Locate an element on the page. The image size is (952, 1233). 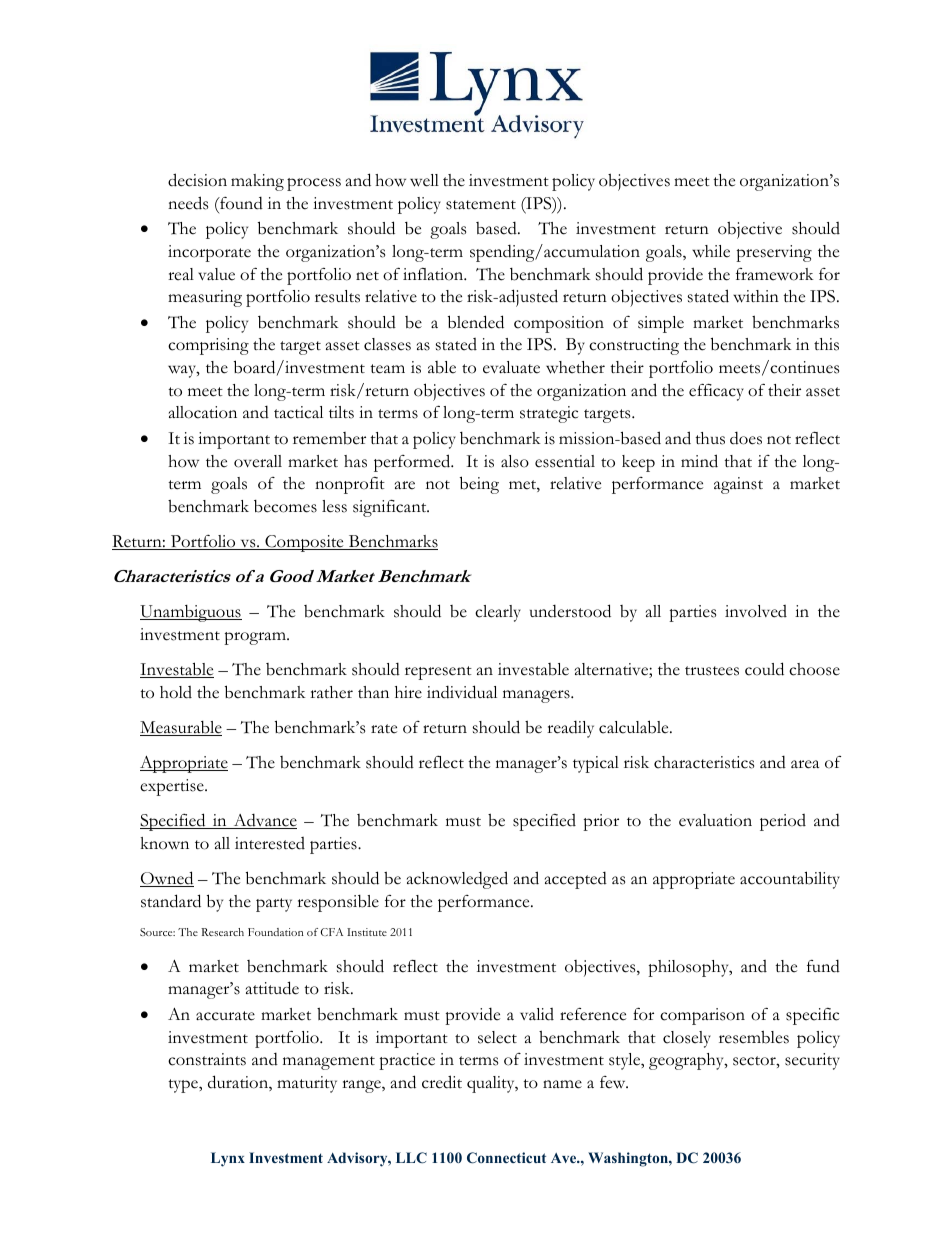
statement is located at coordinates (481, 205).
